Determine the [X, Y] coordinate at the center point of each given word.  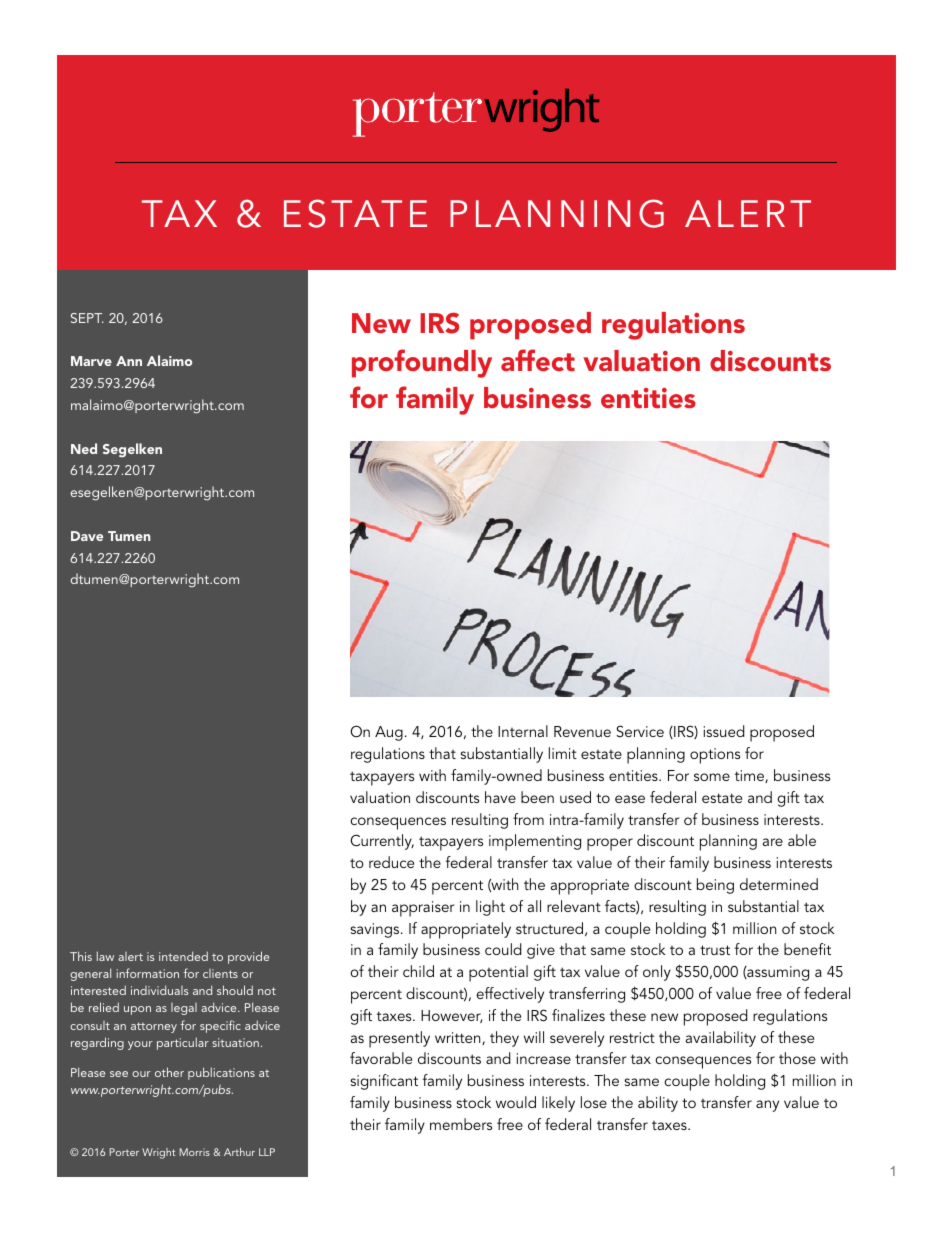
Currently [382, 842]
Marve [91, 361]
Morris [194, 1152]
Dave [87, 536]
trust [715, 950]
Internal [523, 731]
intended [183, 956]
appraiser [423, 909]
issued [724, 731]
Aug [389, 733]
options [715, 756]
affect [538, 360]
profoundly [422, 363]
